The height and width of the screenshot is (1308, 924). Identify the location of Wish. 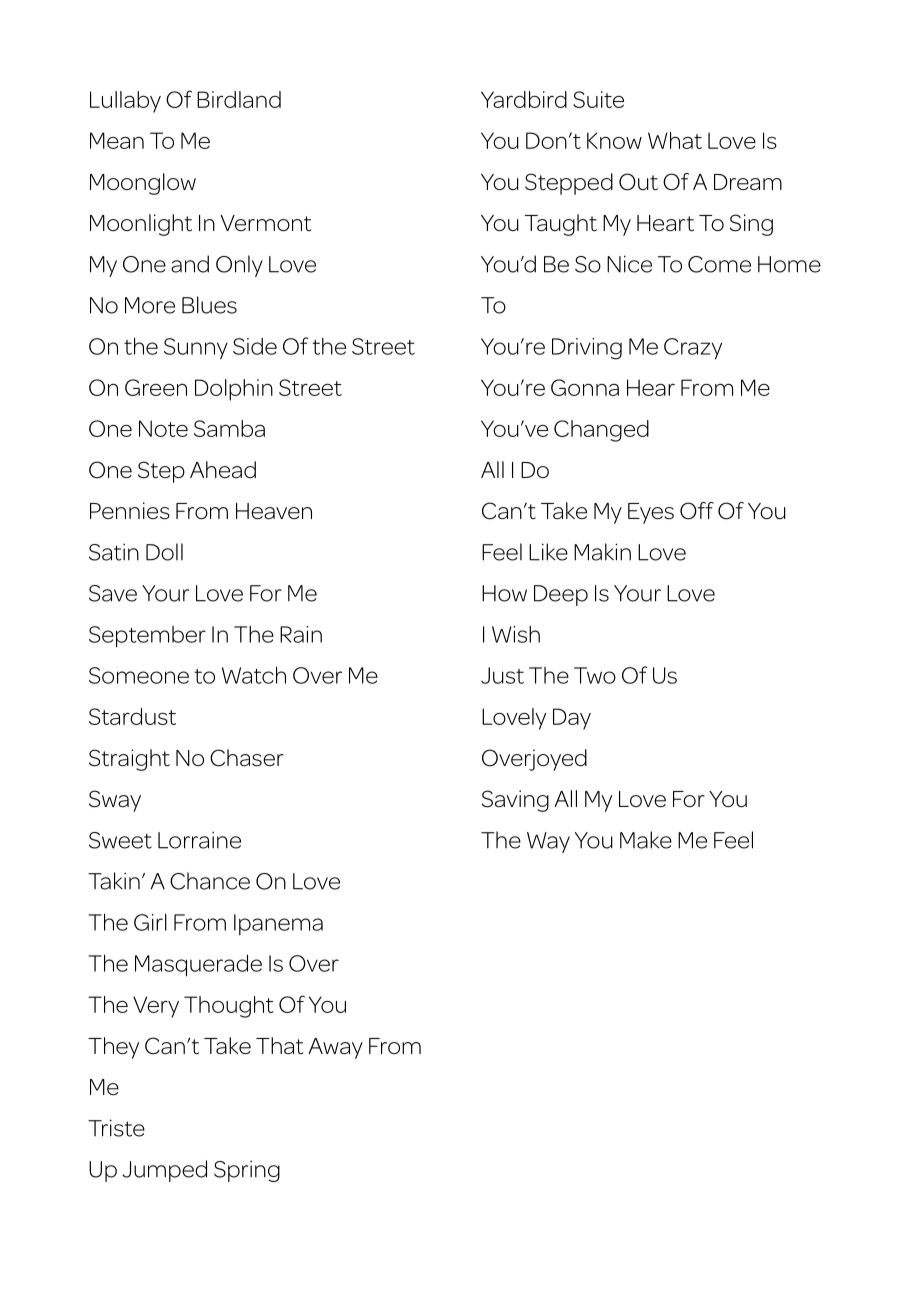
(516, 634).
